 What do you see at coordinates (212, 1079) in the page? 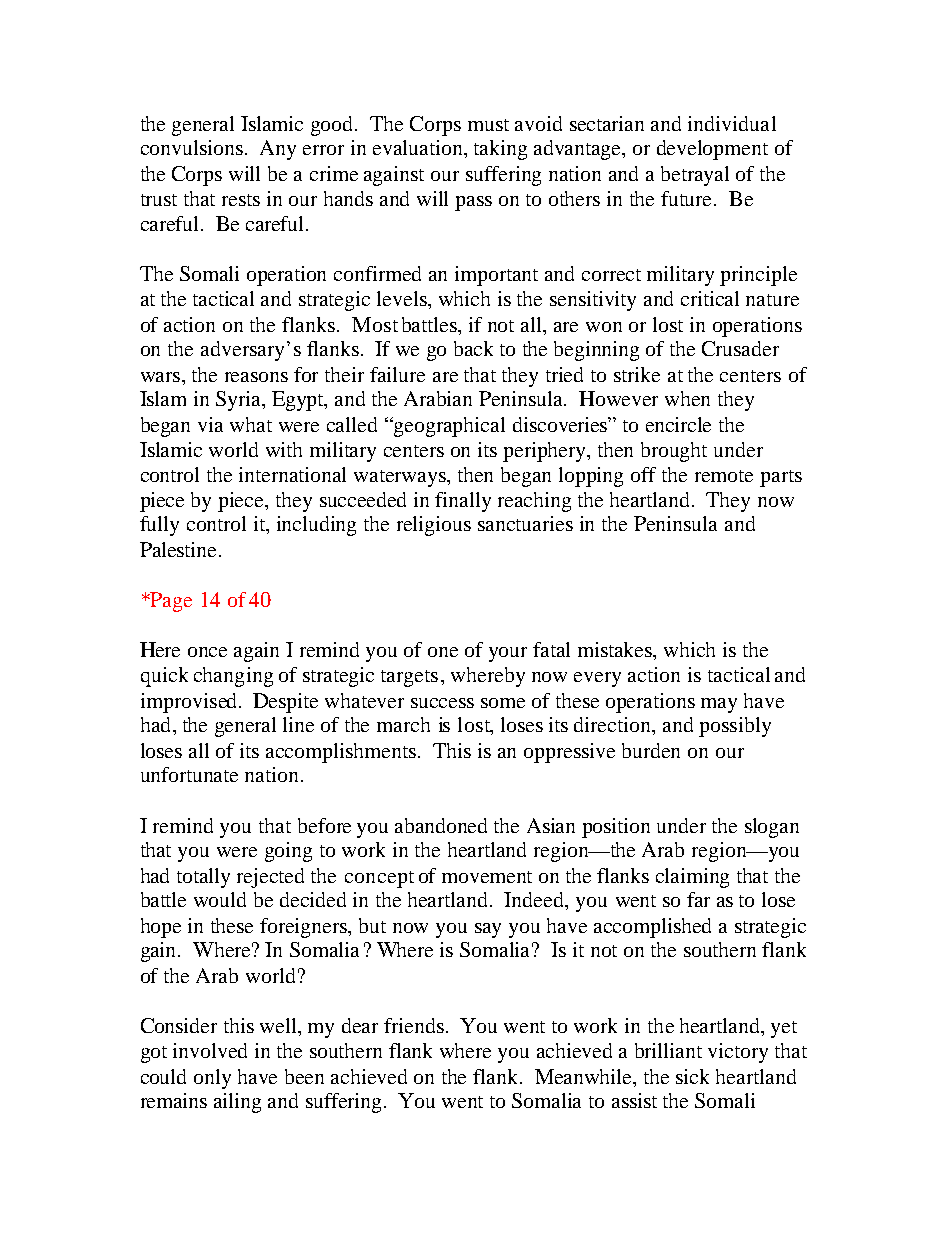
I see `only` at bounding box center [212, 1079].
